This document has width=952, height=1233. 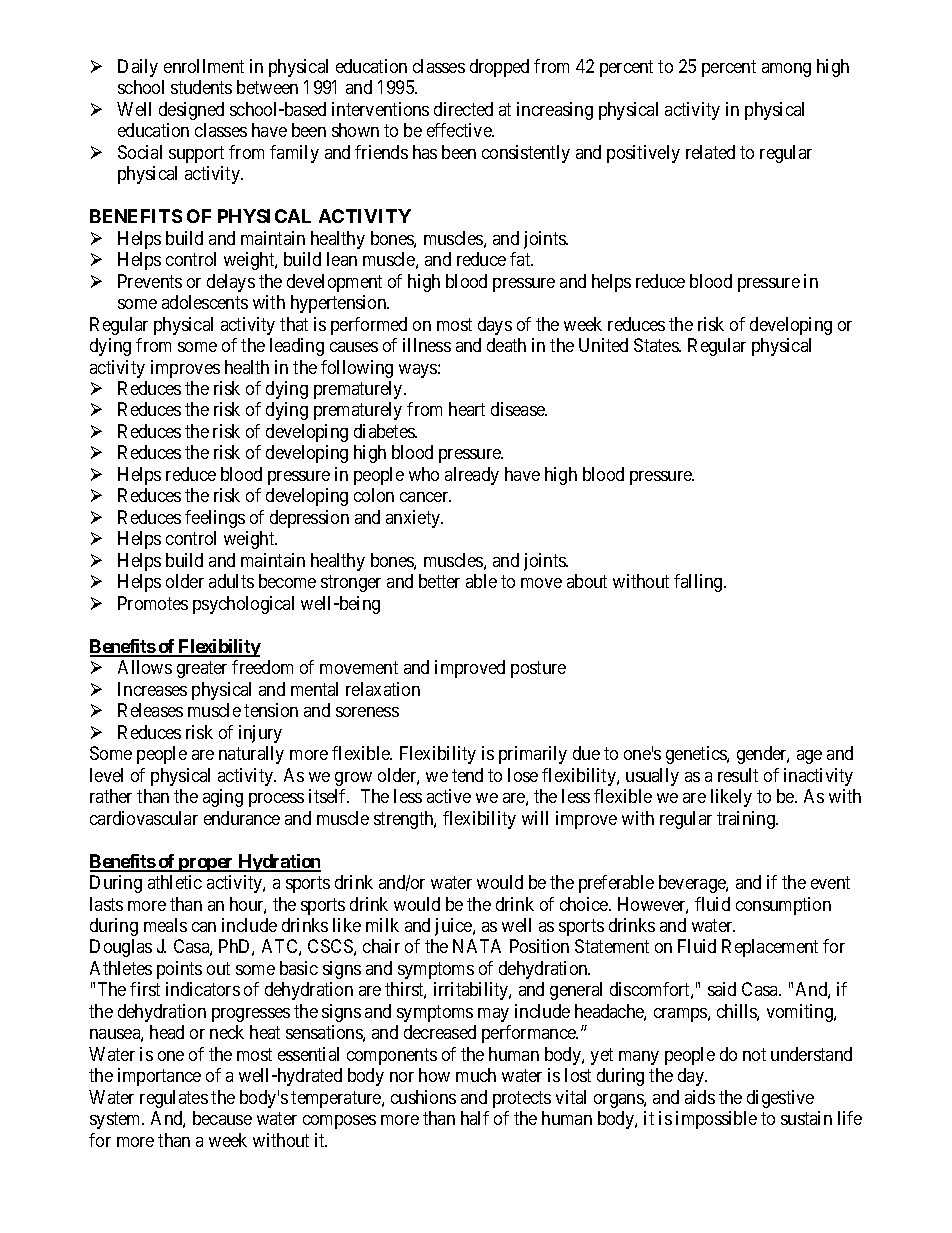 What do you see at coordinates (699, 583) in the document?
I see `falling` at bounding box center [699, 583].
